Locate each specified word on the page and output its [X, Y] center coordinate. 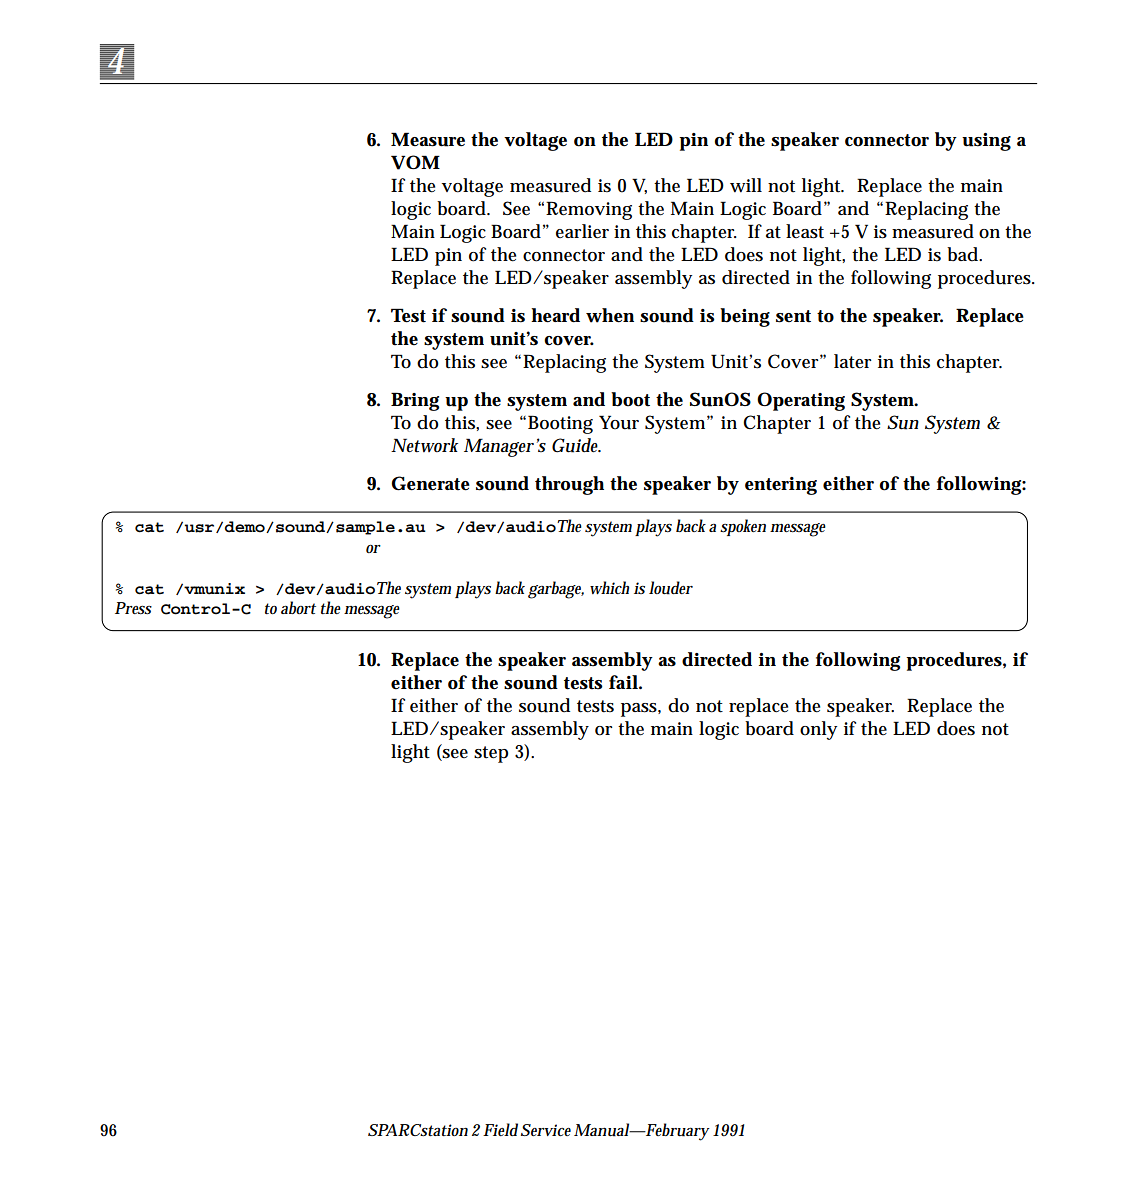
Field [500, 1129]
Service [546, 1130]
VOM [415, 162]
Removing [589, 210]
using [986, 142]
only [818, 730]
